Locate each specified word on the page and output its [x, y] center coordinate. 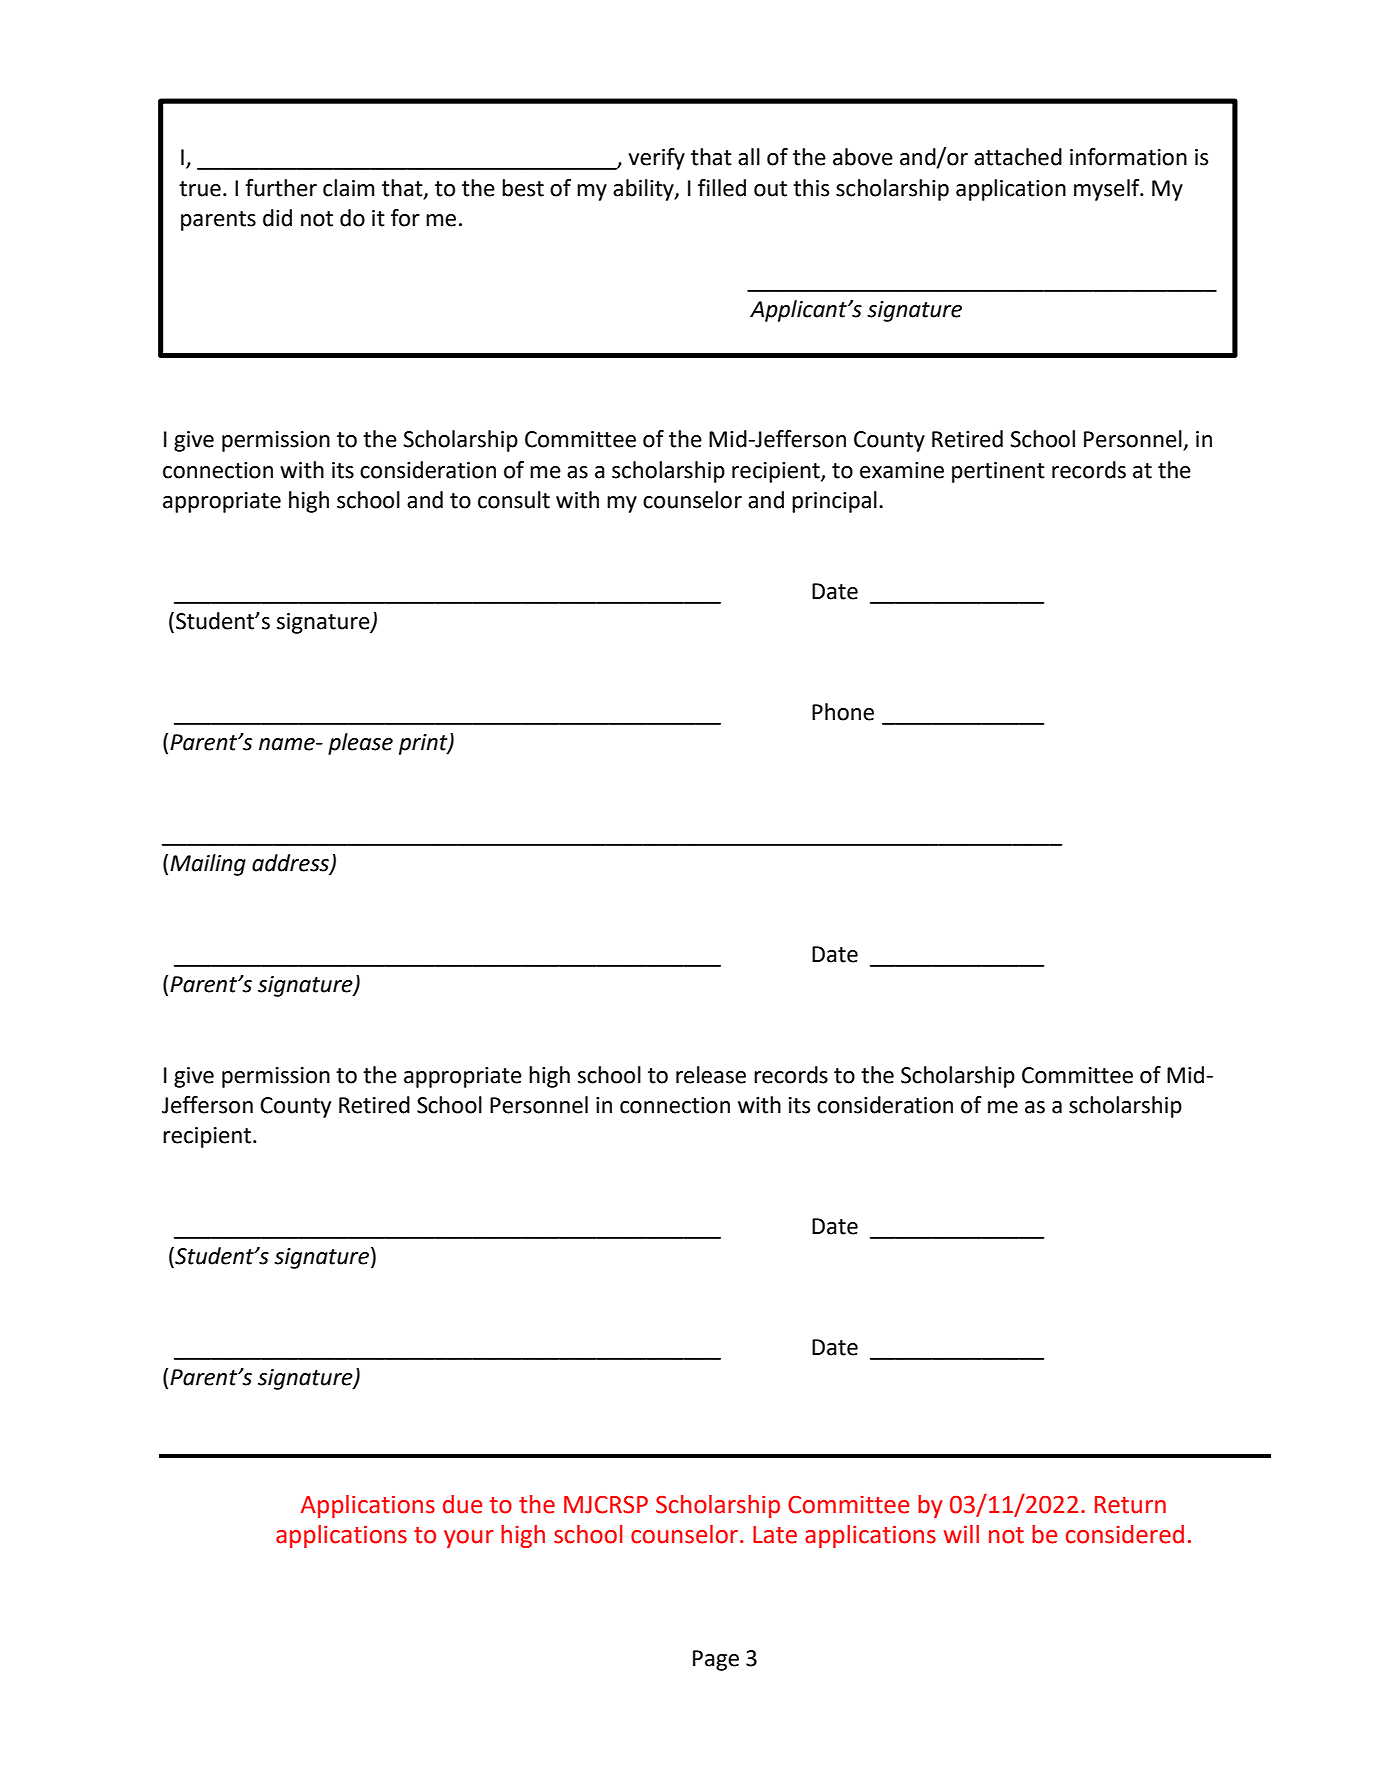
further [281, 188]
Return [1130, 1505]
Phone [843, 712]
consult [514, 500]
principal [834, 502]
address [291, 864]
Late [775, 1535]
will [961, 1534]
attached [1018, 157]
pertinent [998, 472]
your [469, 1539]
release [711, 1075]
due [462, 1504]
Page [716, 1660]
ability [644, 190]
